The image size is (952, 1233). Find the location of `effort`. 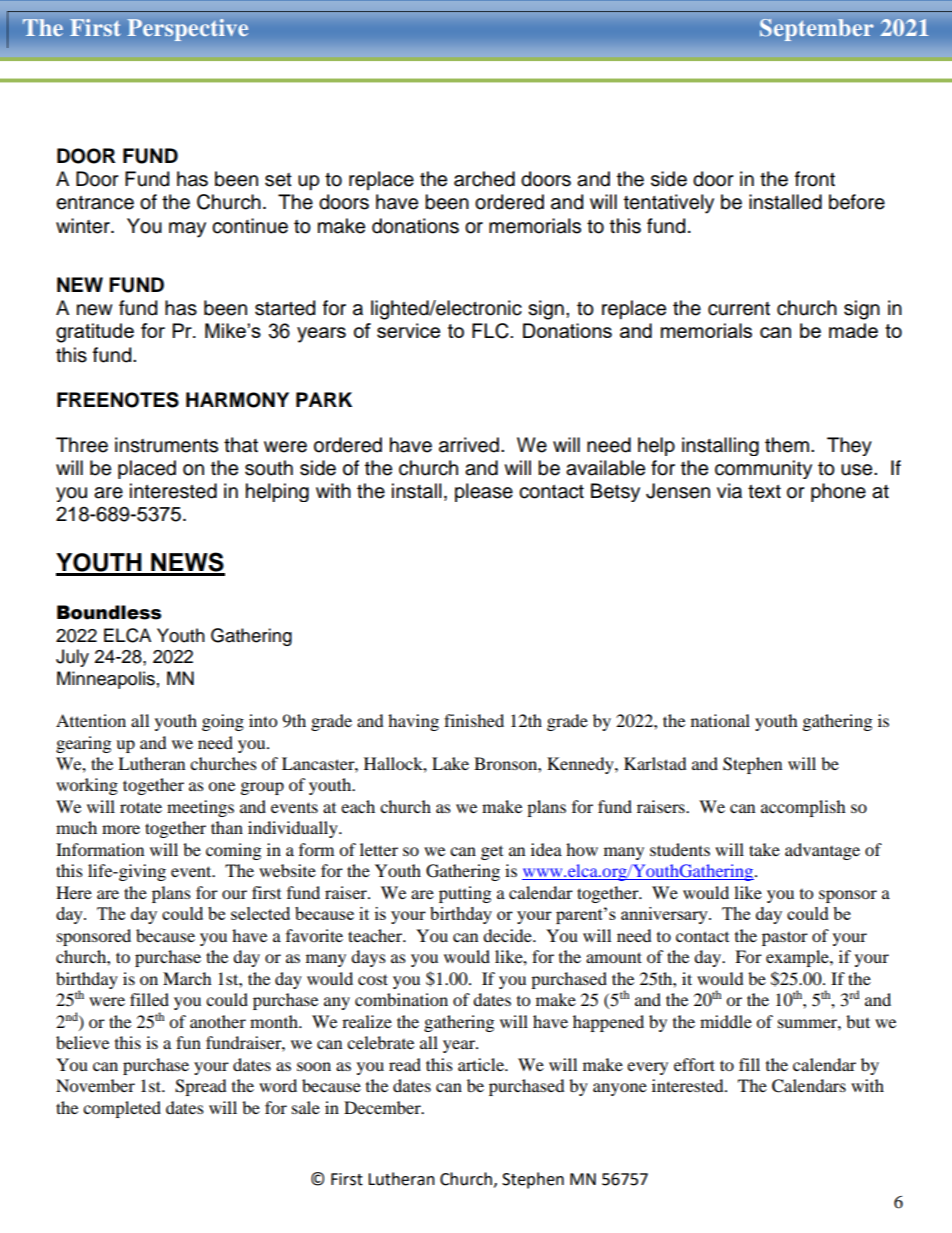

effort is located at coordinates (694, 1064).
